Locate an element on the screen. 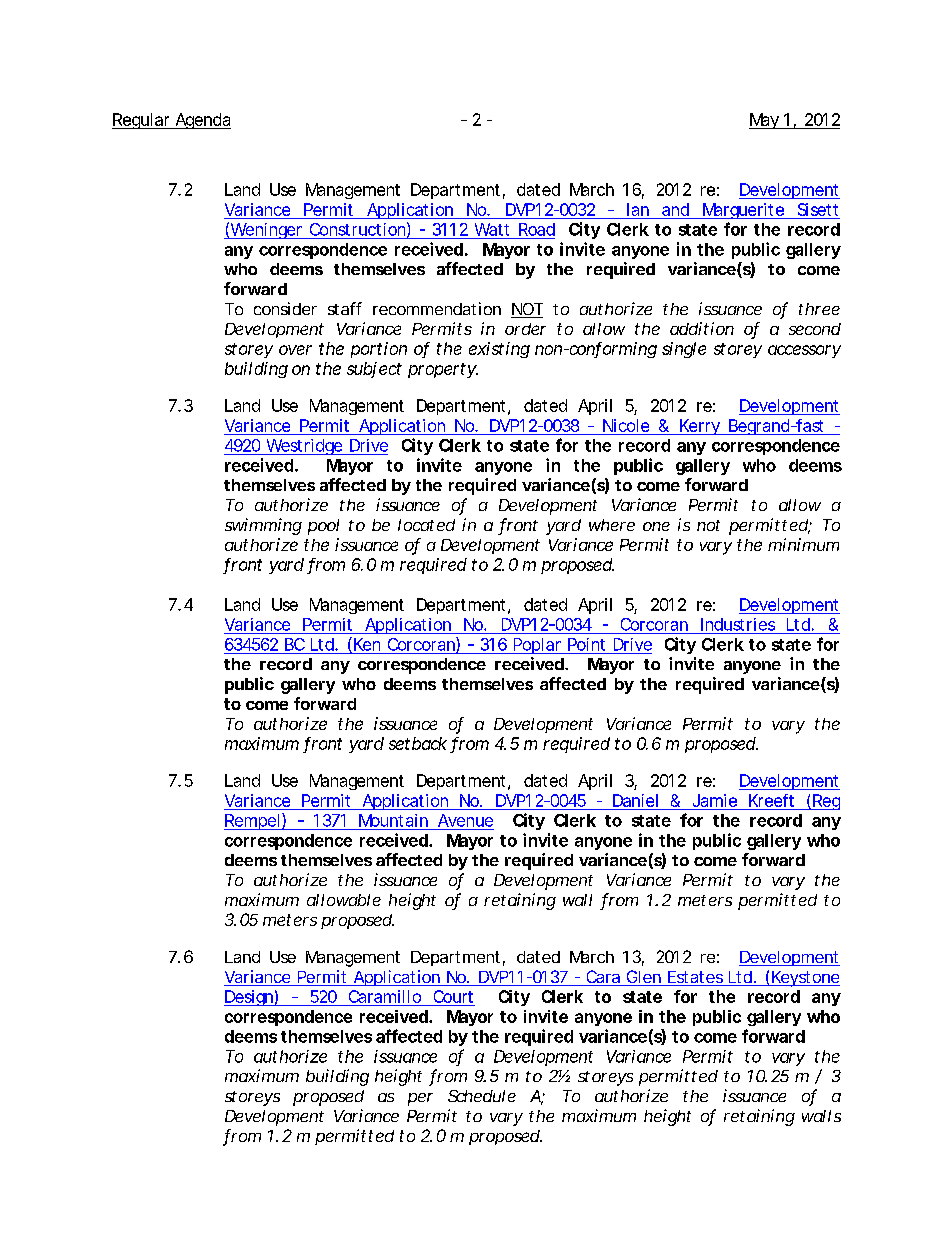  Agenda is located at coordinates (202, 121).
